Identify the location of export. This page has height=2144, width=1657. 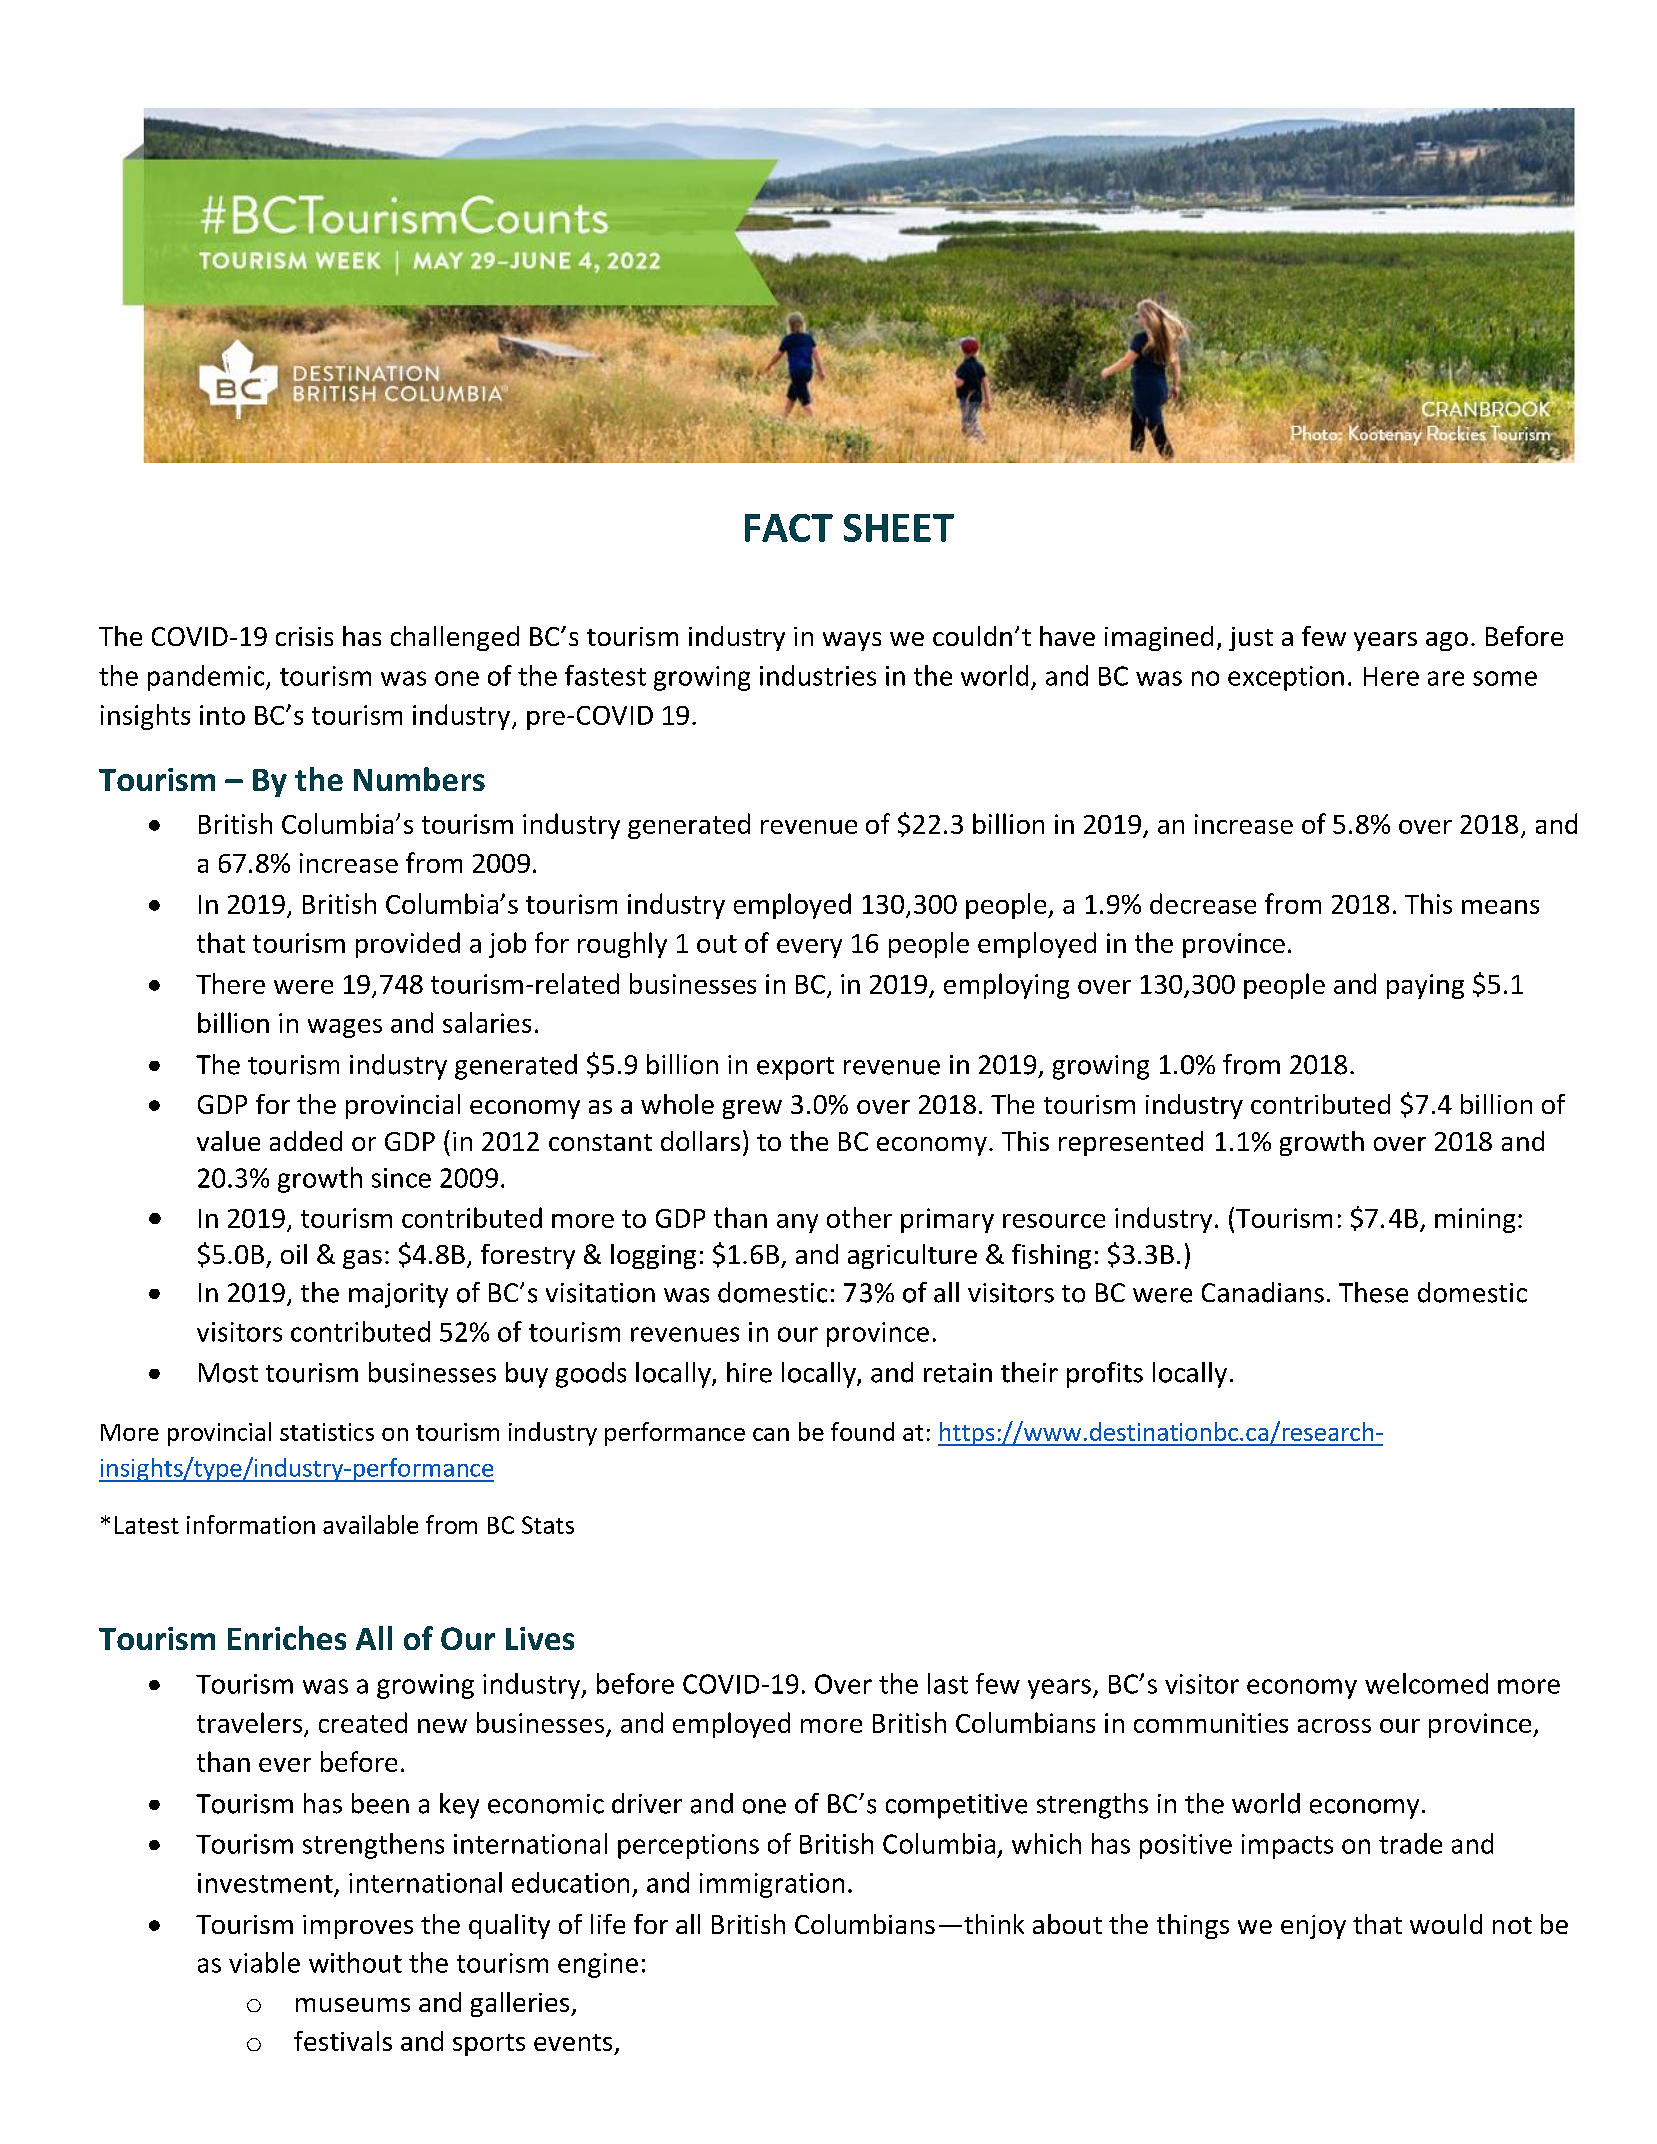
(795, 1068).
